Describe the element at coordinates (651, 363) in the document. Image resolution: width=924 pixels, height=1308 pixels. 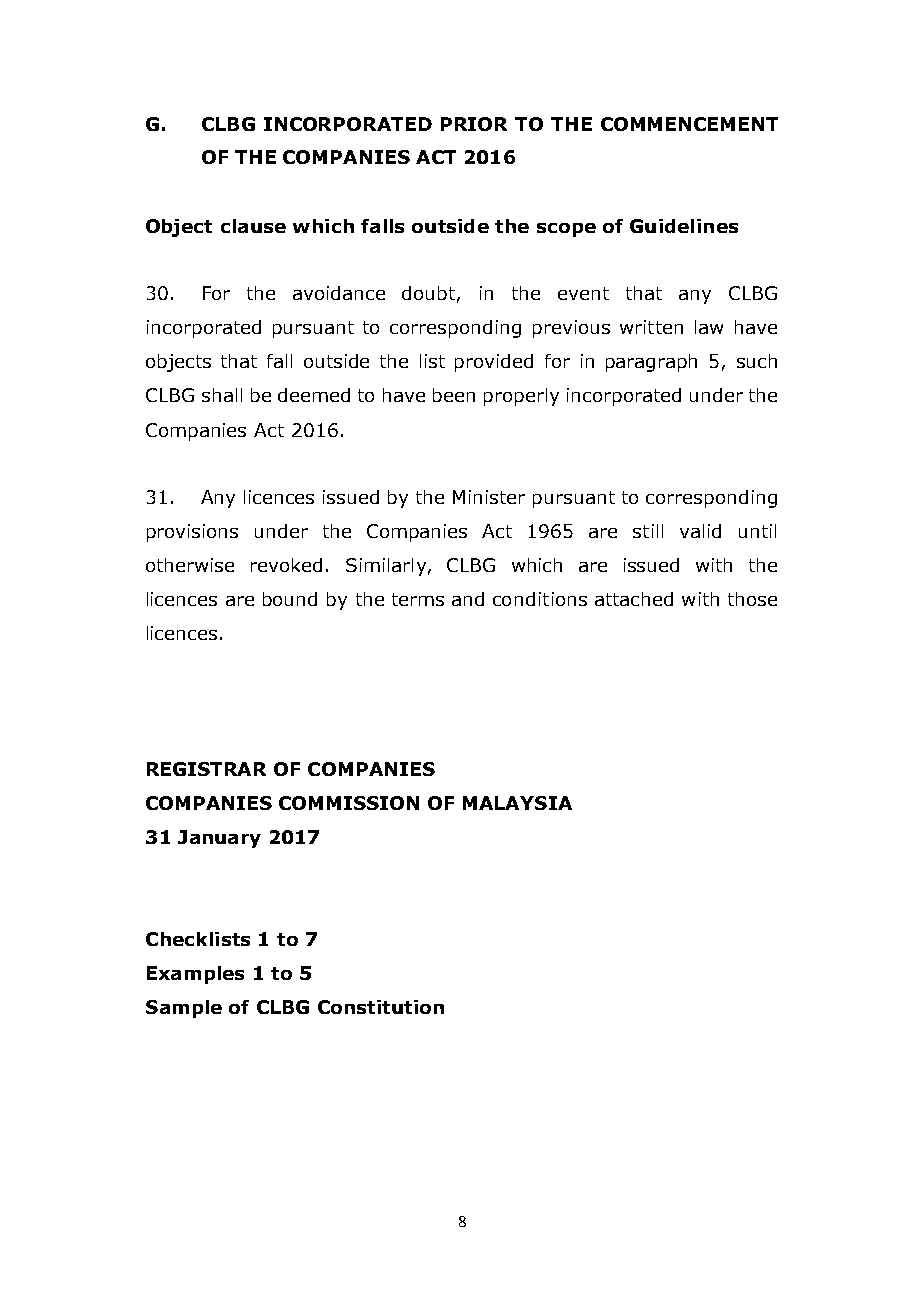
I see `paragraph` at that location.
